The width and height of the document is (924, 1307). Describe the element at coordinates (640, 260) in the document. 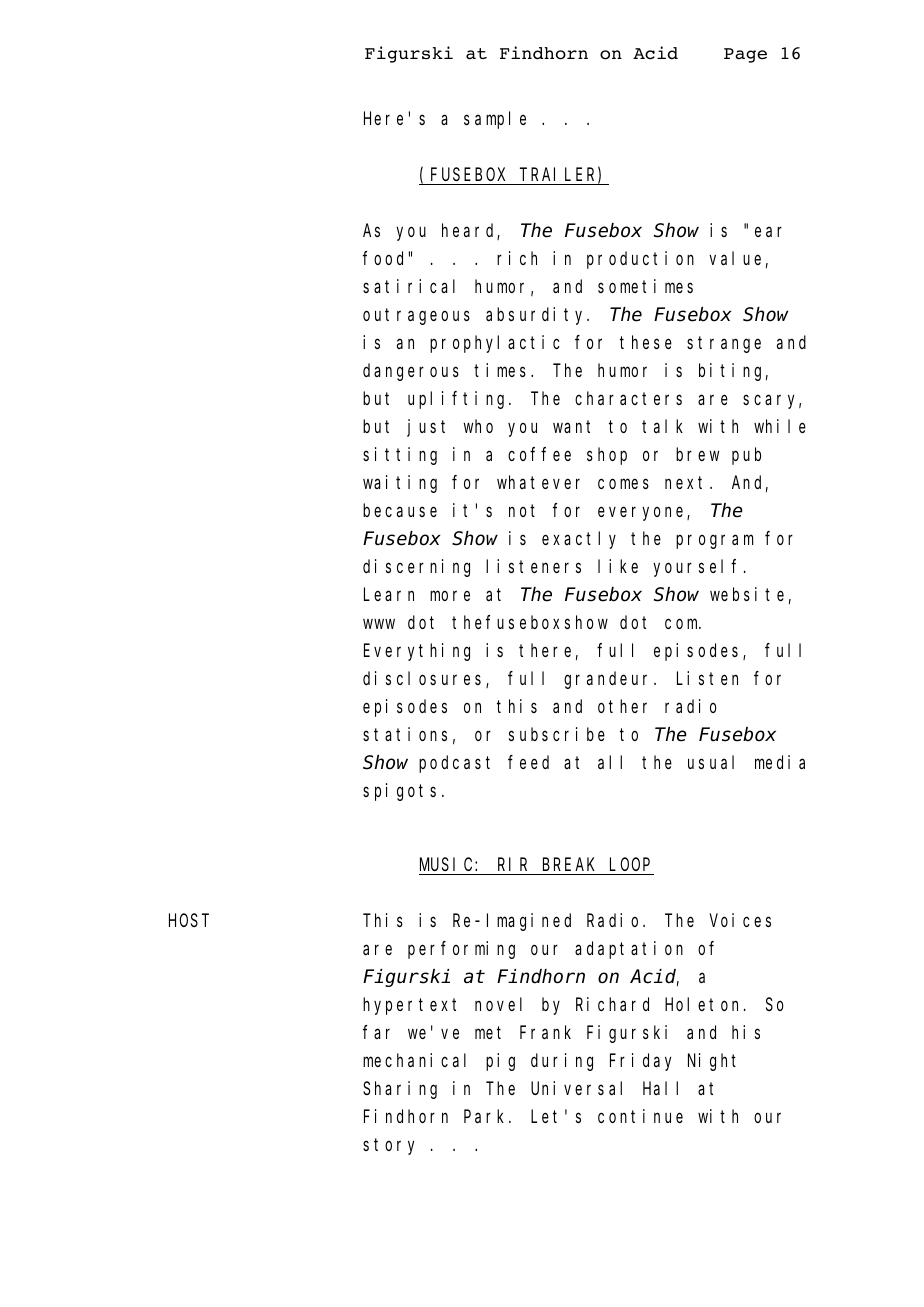

I see `production` at that location.
